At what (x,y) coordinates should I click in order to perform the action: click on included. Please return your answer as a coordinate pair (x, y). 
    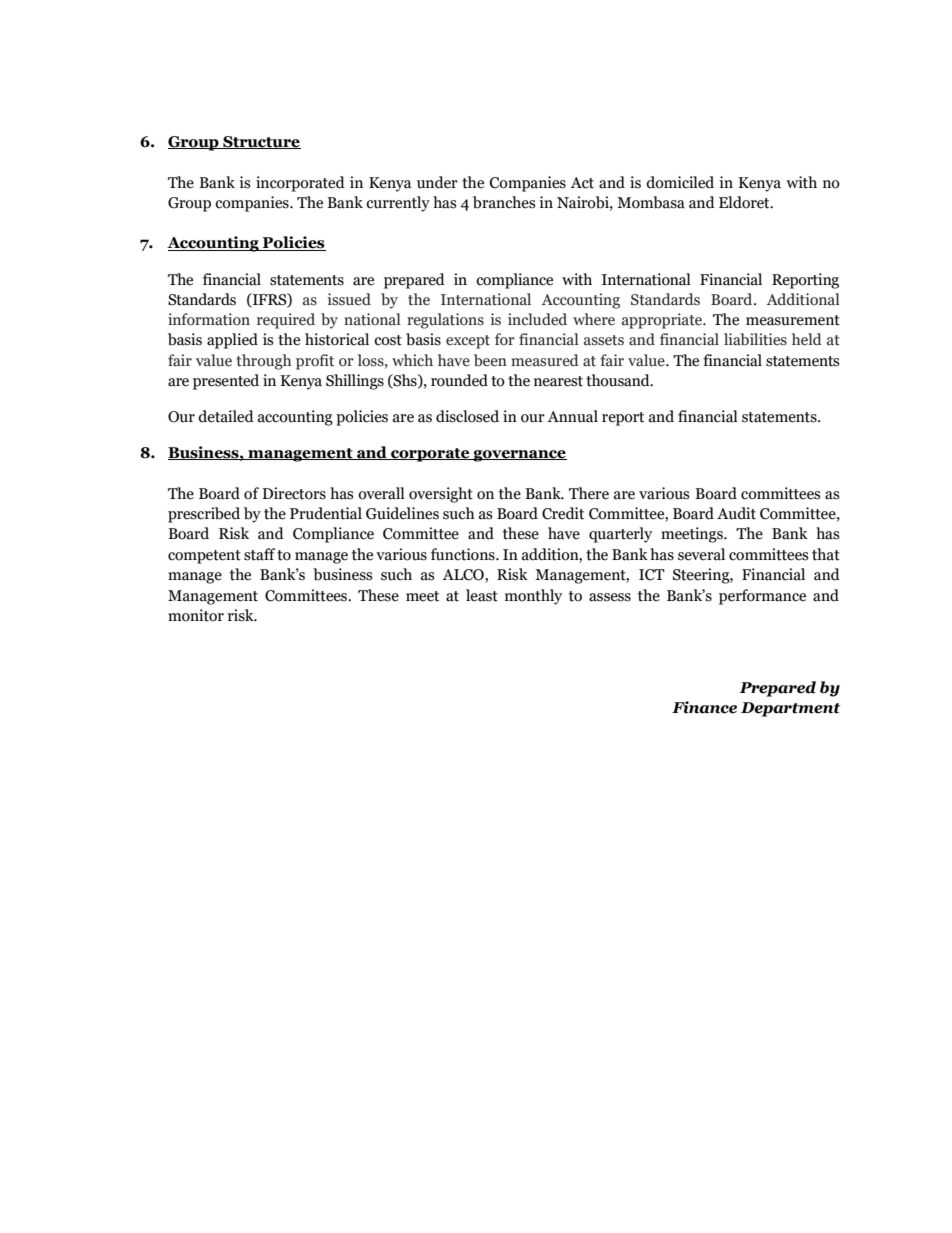
    Looking at the image, I should click on (537, 319).
